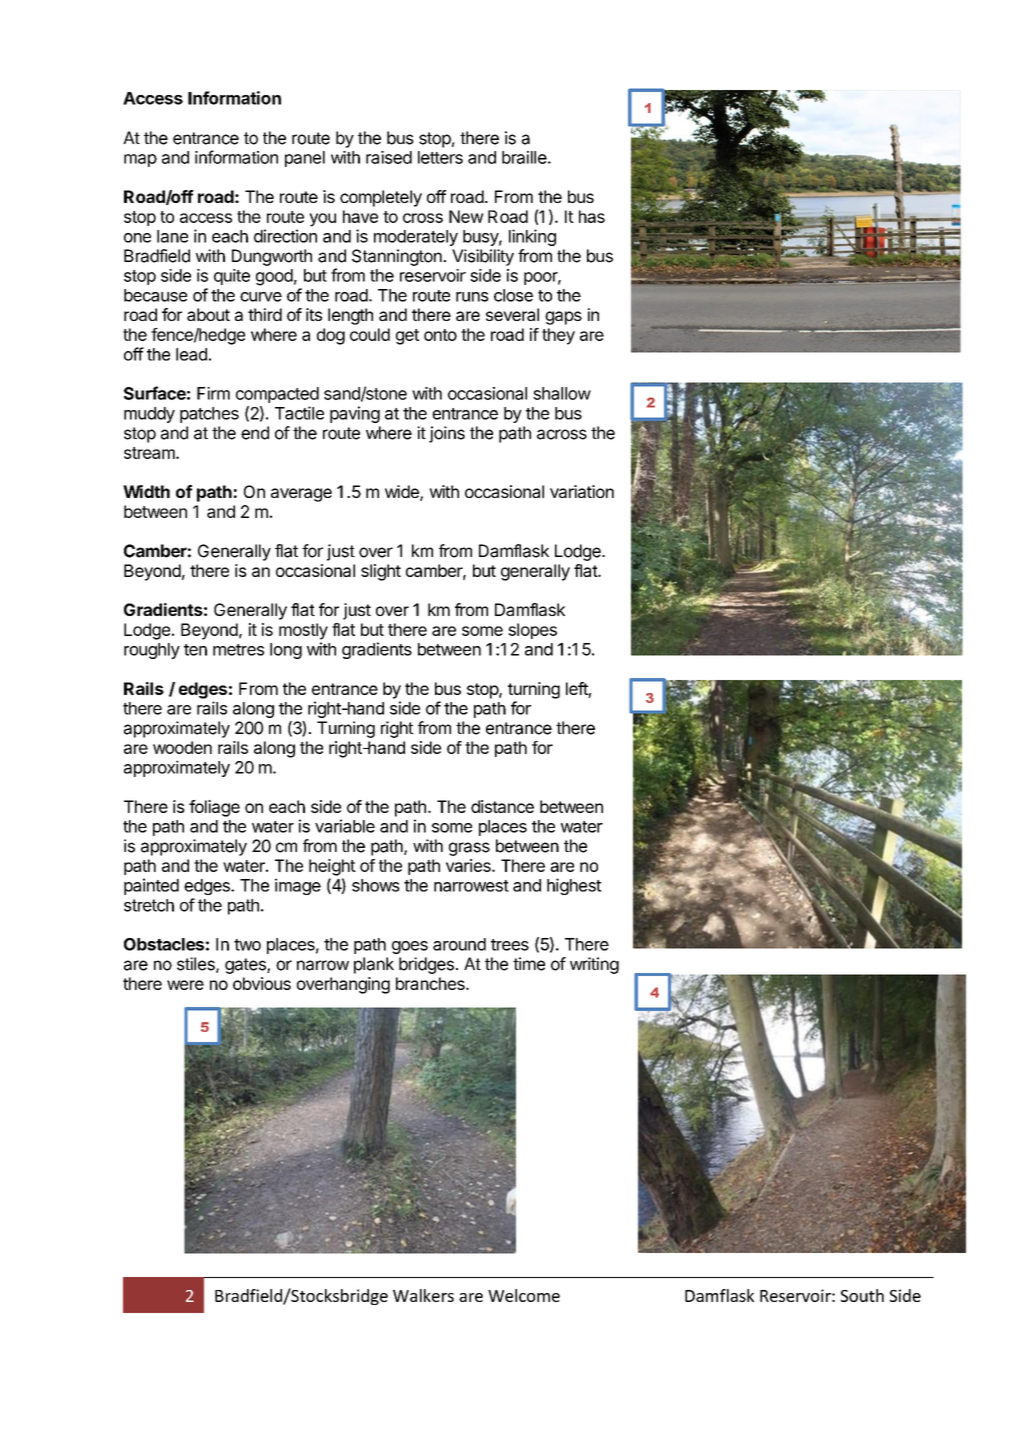 The height and width of the document is (1440, 1018). What do you see at coordinates (238, 650) in the document?
I see `metres` at bounding box center [238, 650].
